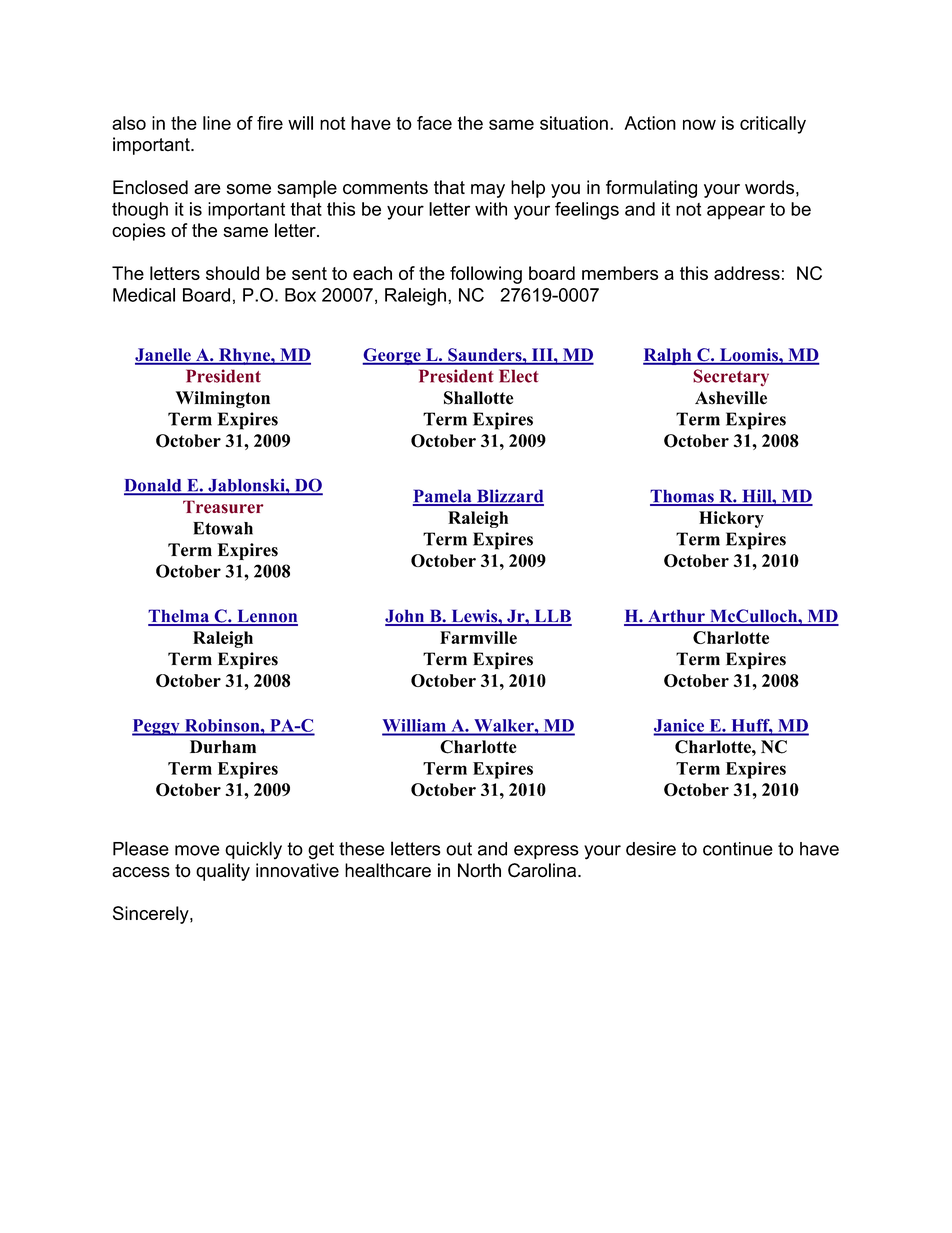  I want to click on John, so click(406, 617).
